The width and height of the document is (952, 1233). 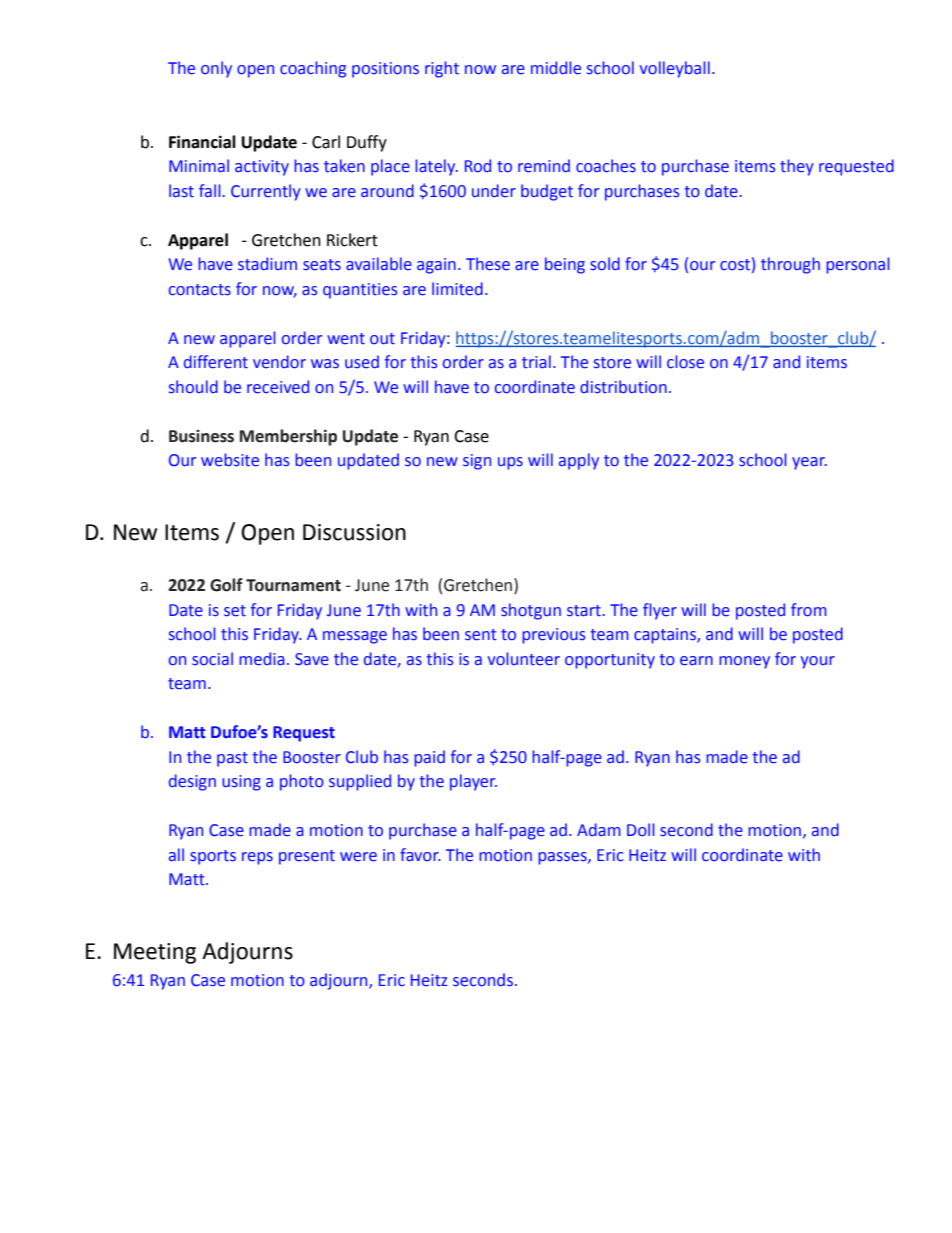 I want to click on volleyball, so click(x=675, y=69).
